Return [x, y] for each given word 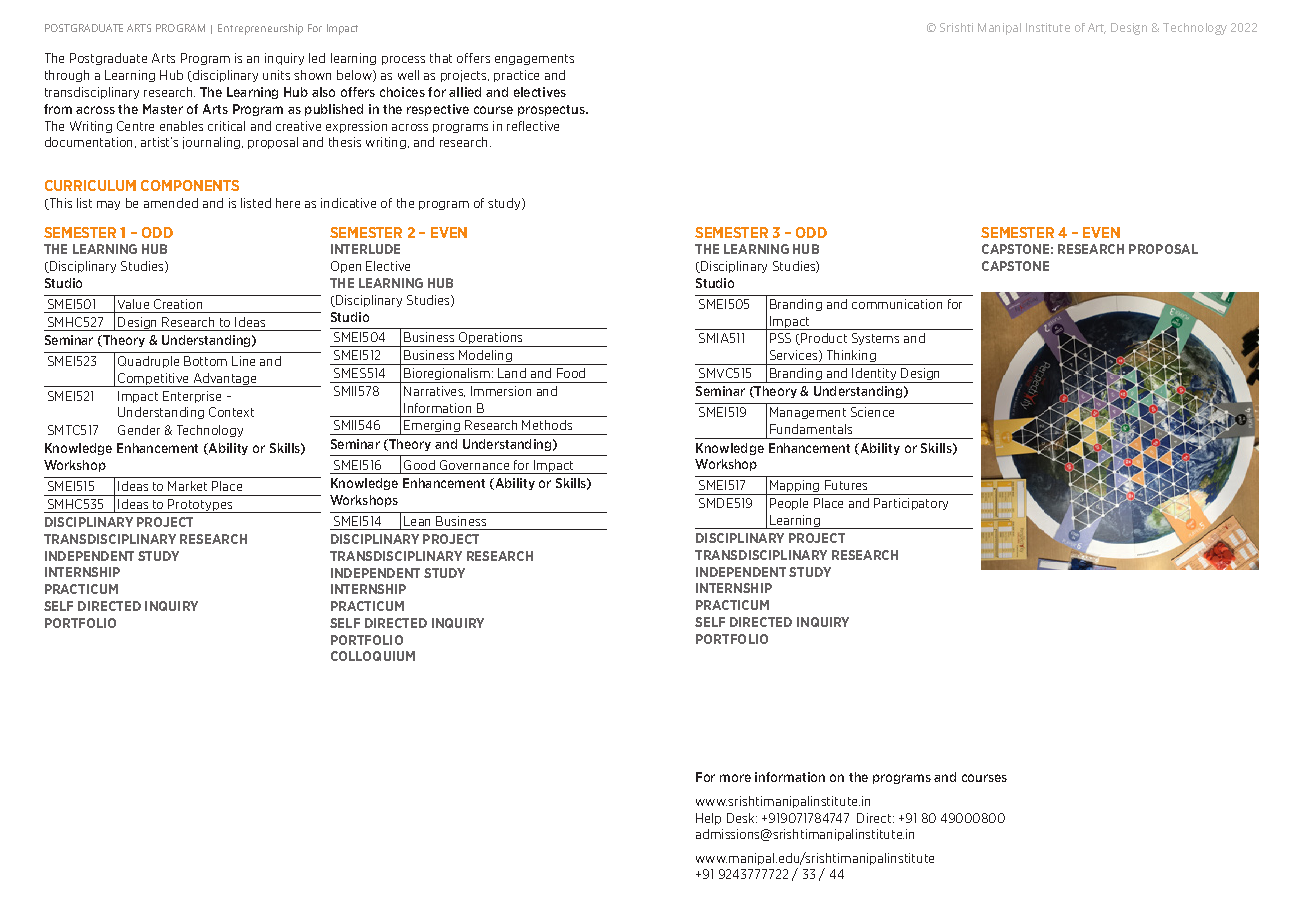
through [67, 76]
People [789, 504]
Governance [474, 465]
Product [824, 338]
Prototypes [201, 506]
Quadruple [148, 362]
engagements [534, 59]
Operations [491, 339]
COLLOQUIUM [373, 656]
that [441, 58]
